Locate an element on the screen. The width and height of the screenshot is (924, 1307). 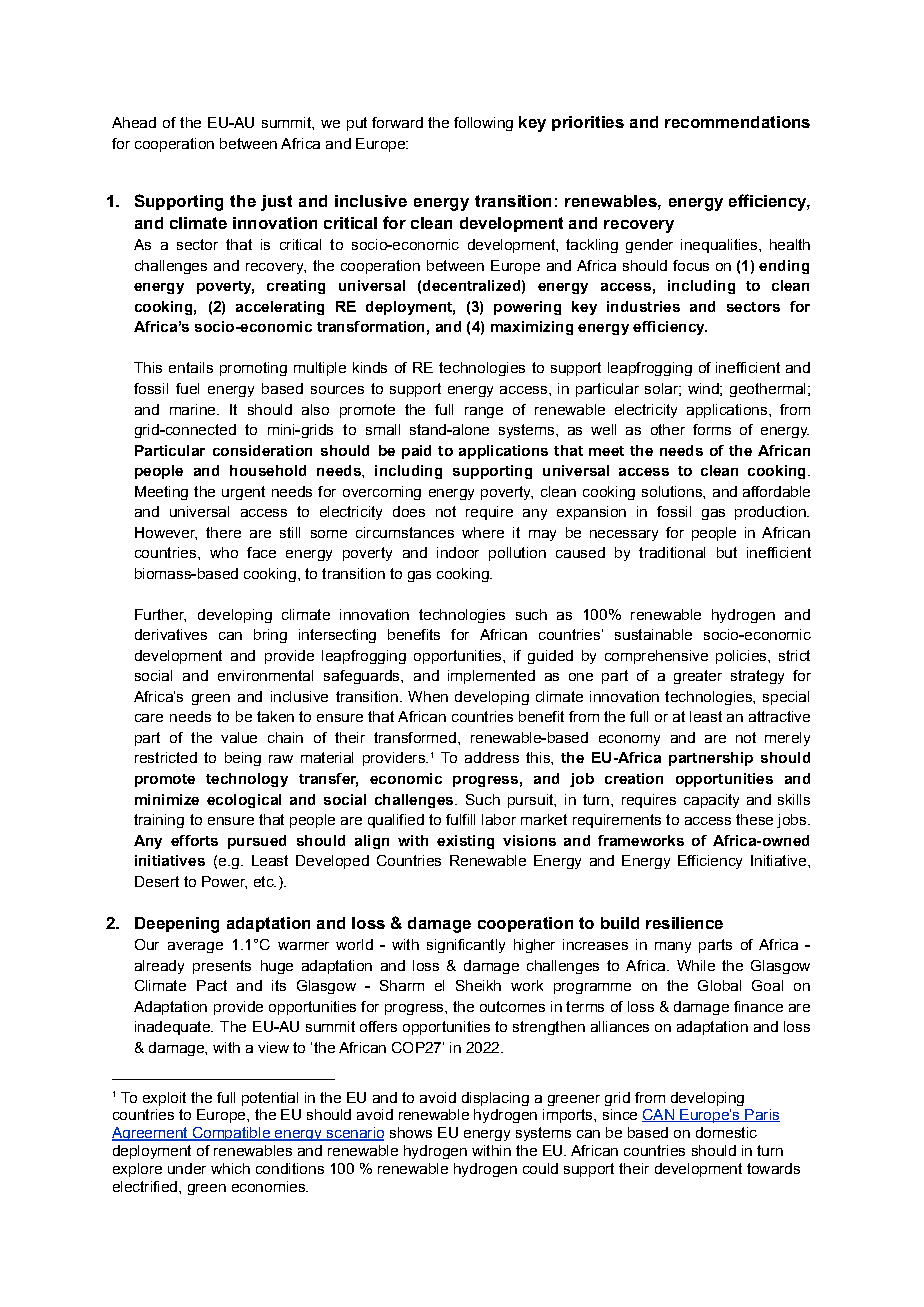
where is located at coordinates (483, 532).
